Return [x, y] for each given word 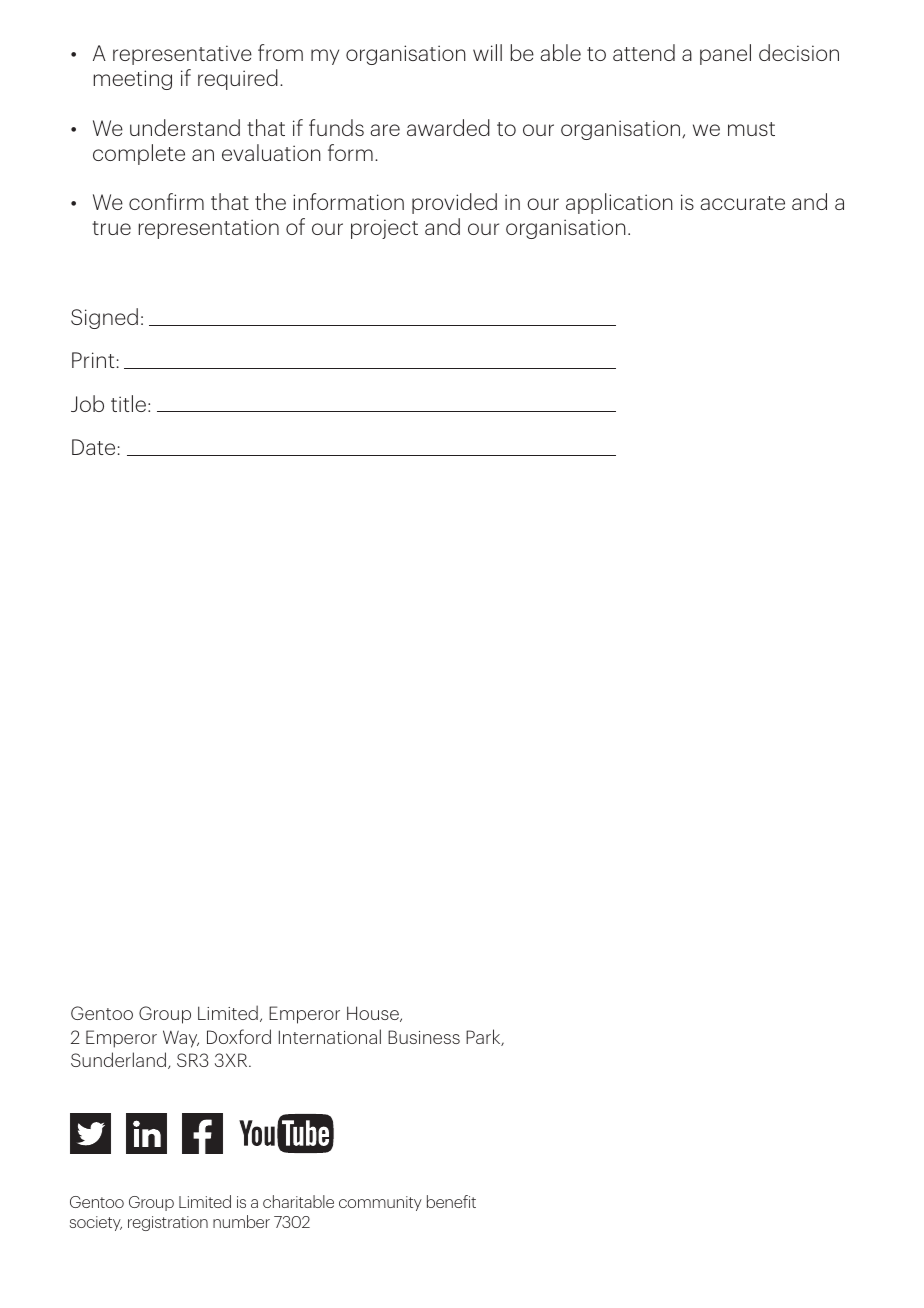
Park [484, 1037]
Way [181, 1039]
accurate [743, 203]
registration [168, 1223]
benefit [451, 1201]
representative [182, 55]
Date [93, 447]
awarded [448, 127]
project [384, 229]
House [374, 1014]
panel [725, 54]
